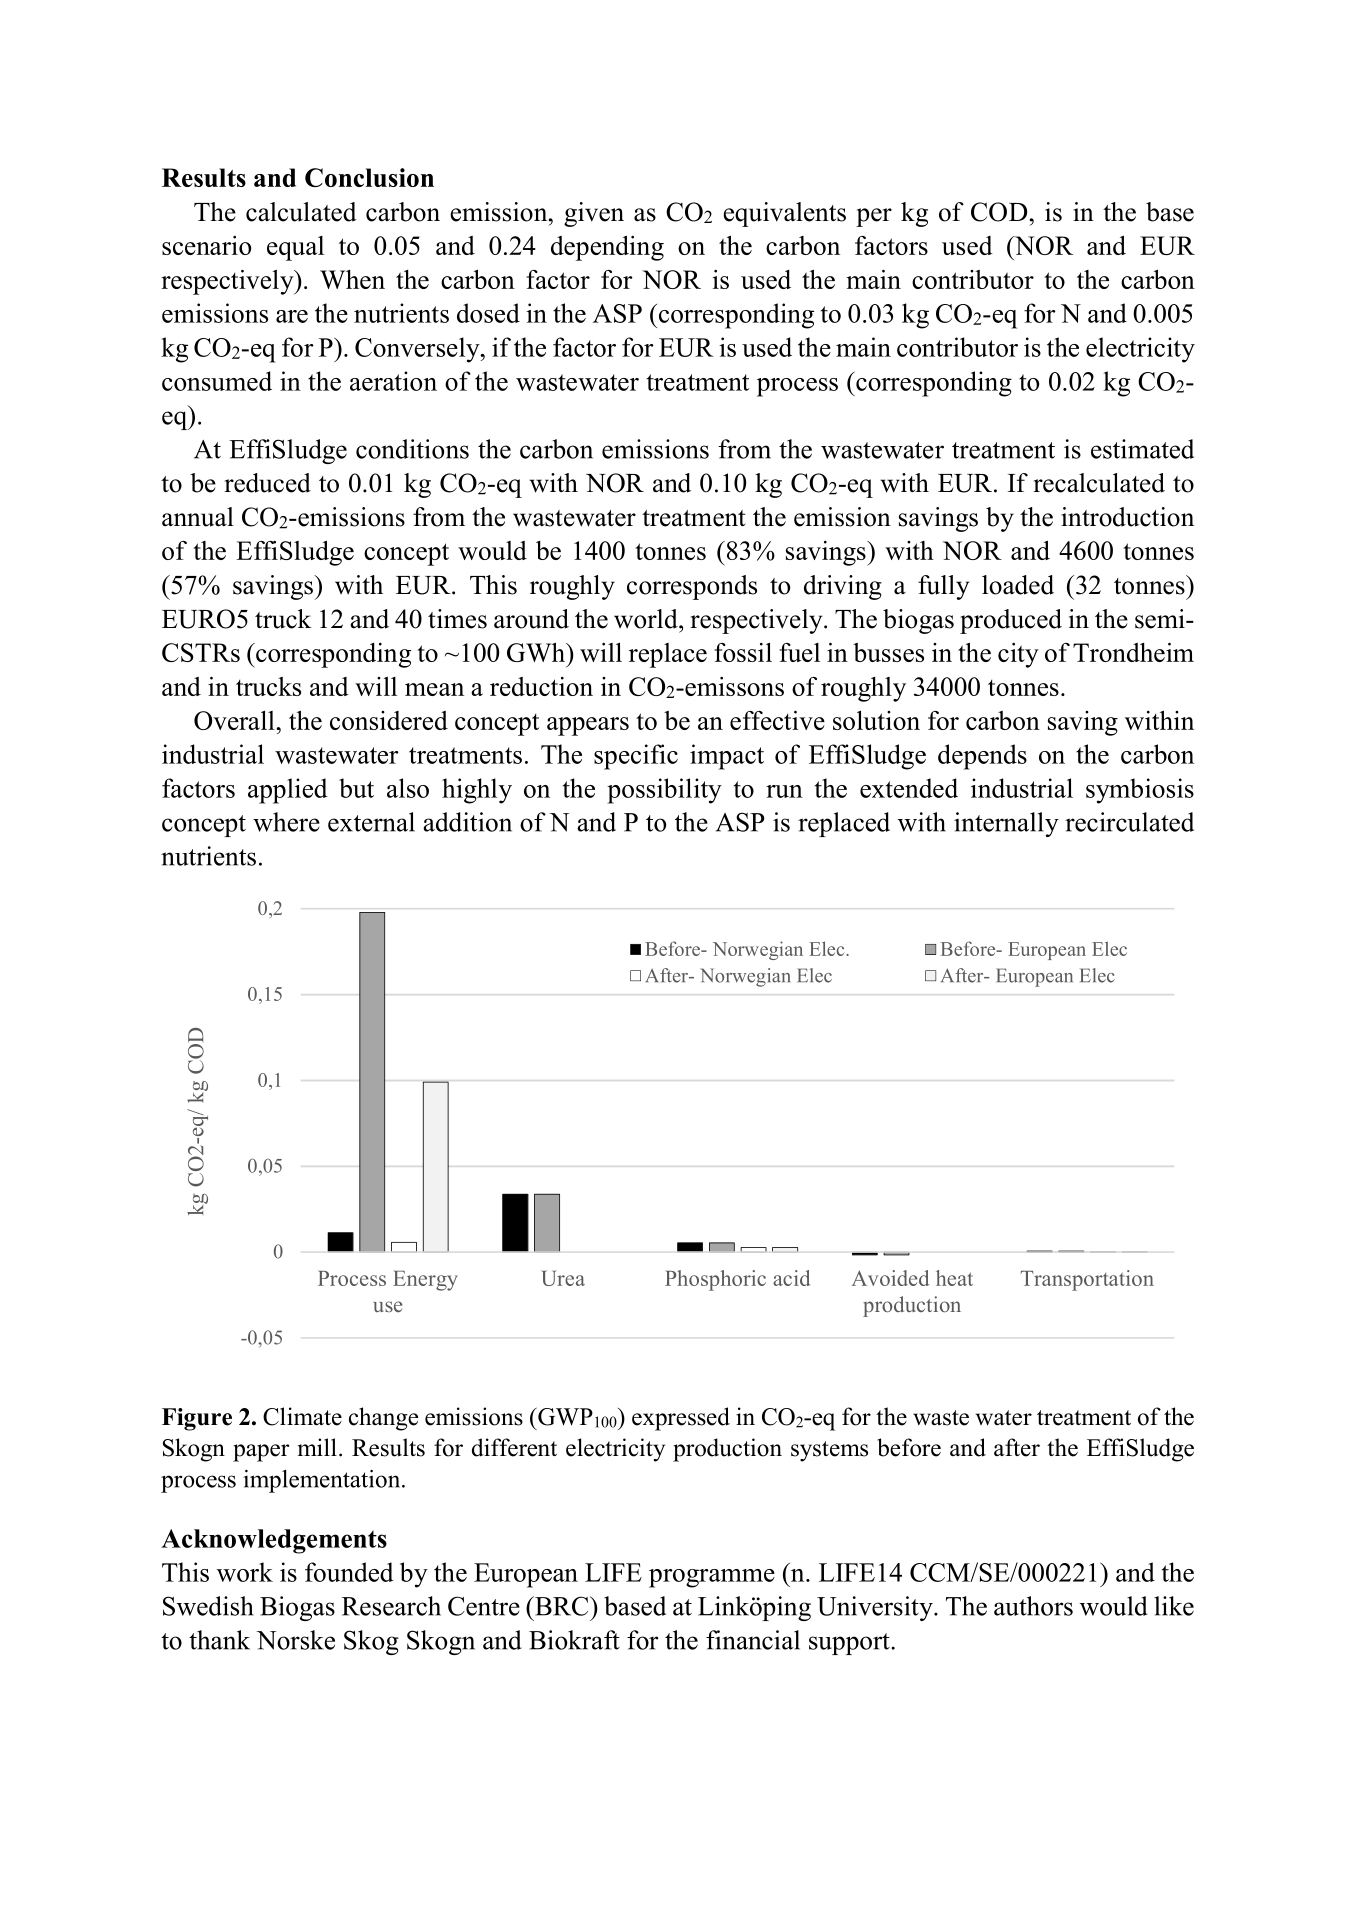 Image resolution: width=1356 pixels, height=1918 pixels. Describe the element at coordinates (1087, 1280) in the page. I see `Transportation` at that location.
